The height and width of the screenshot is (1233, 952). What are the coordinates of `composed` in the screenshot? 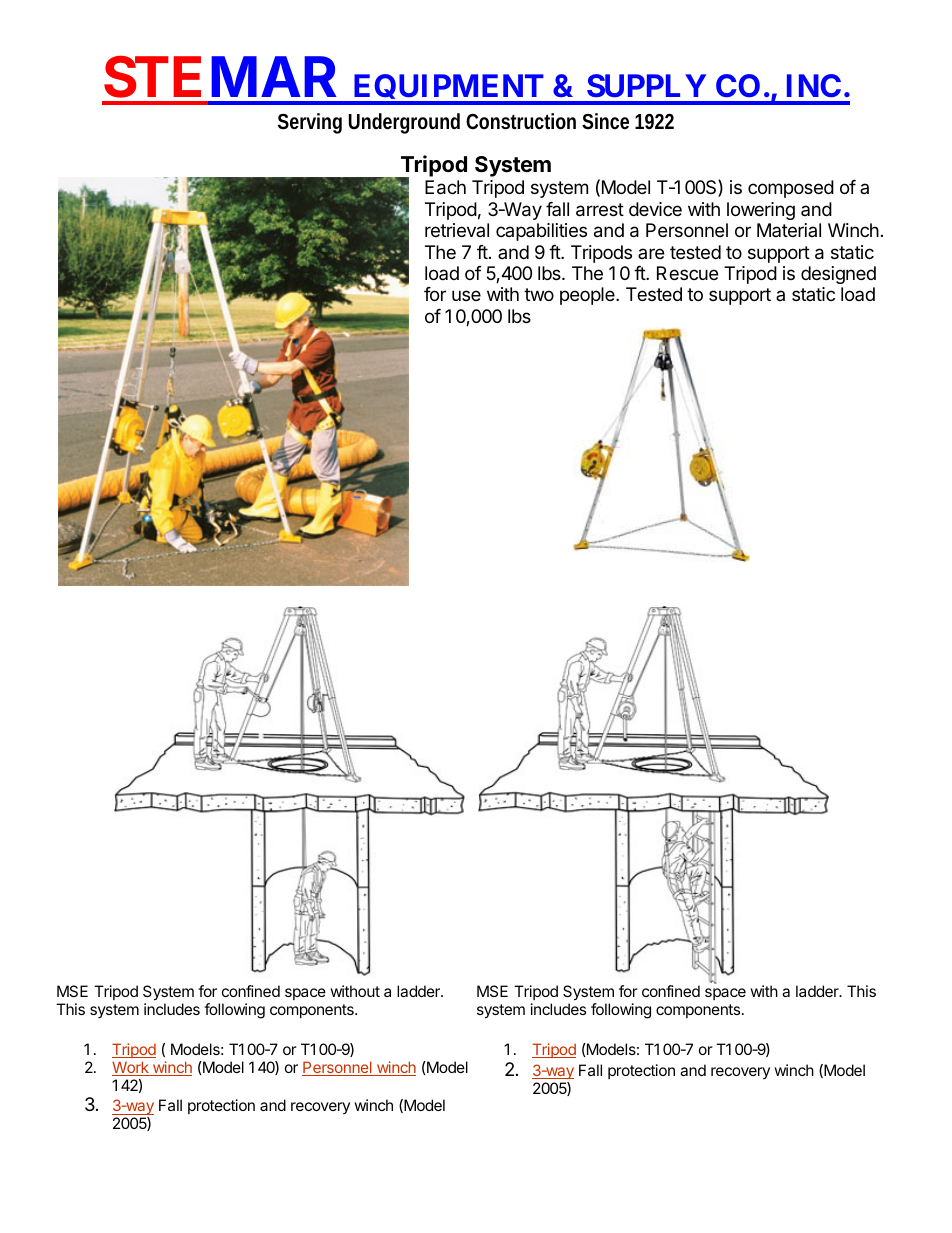 It's located at (791, 189).
